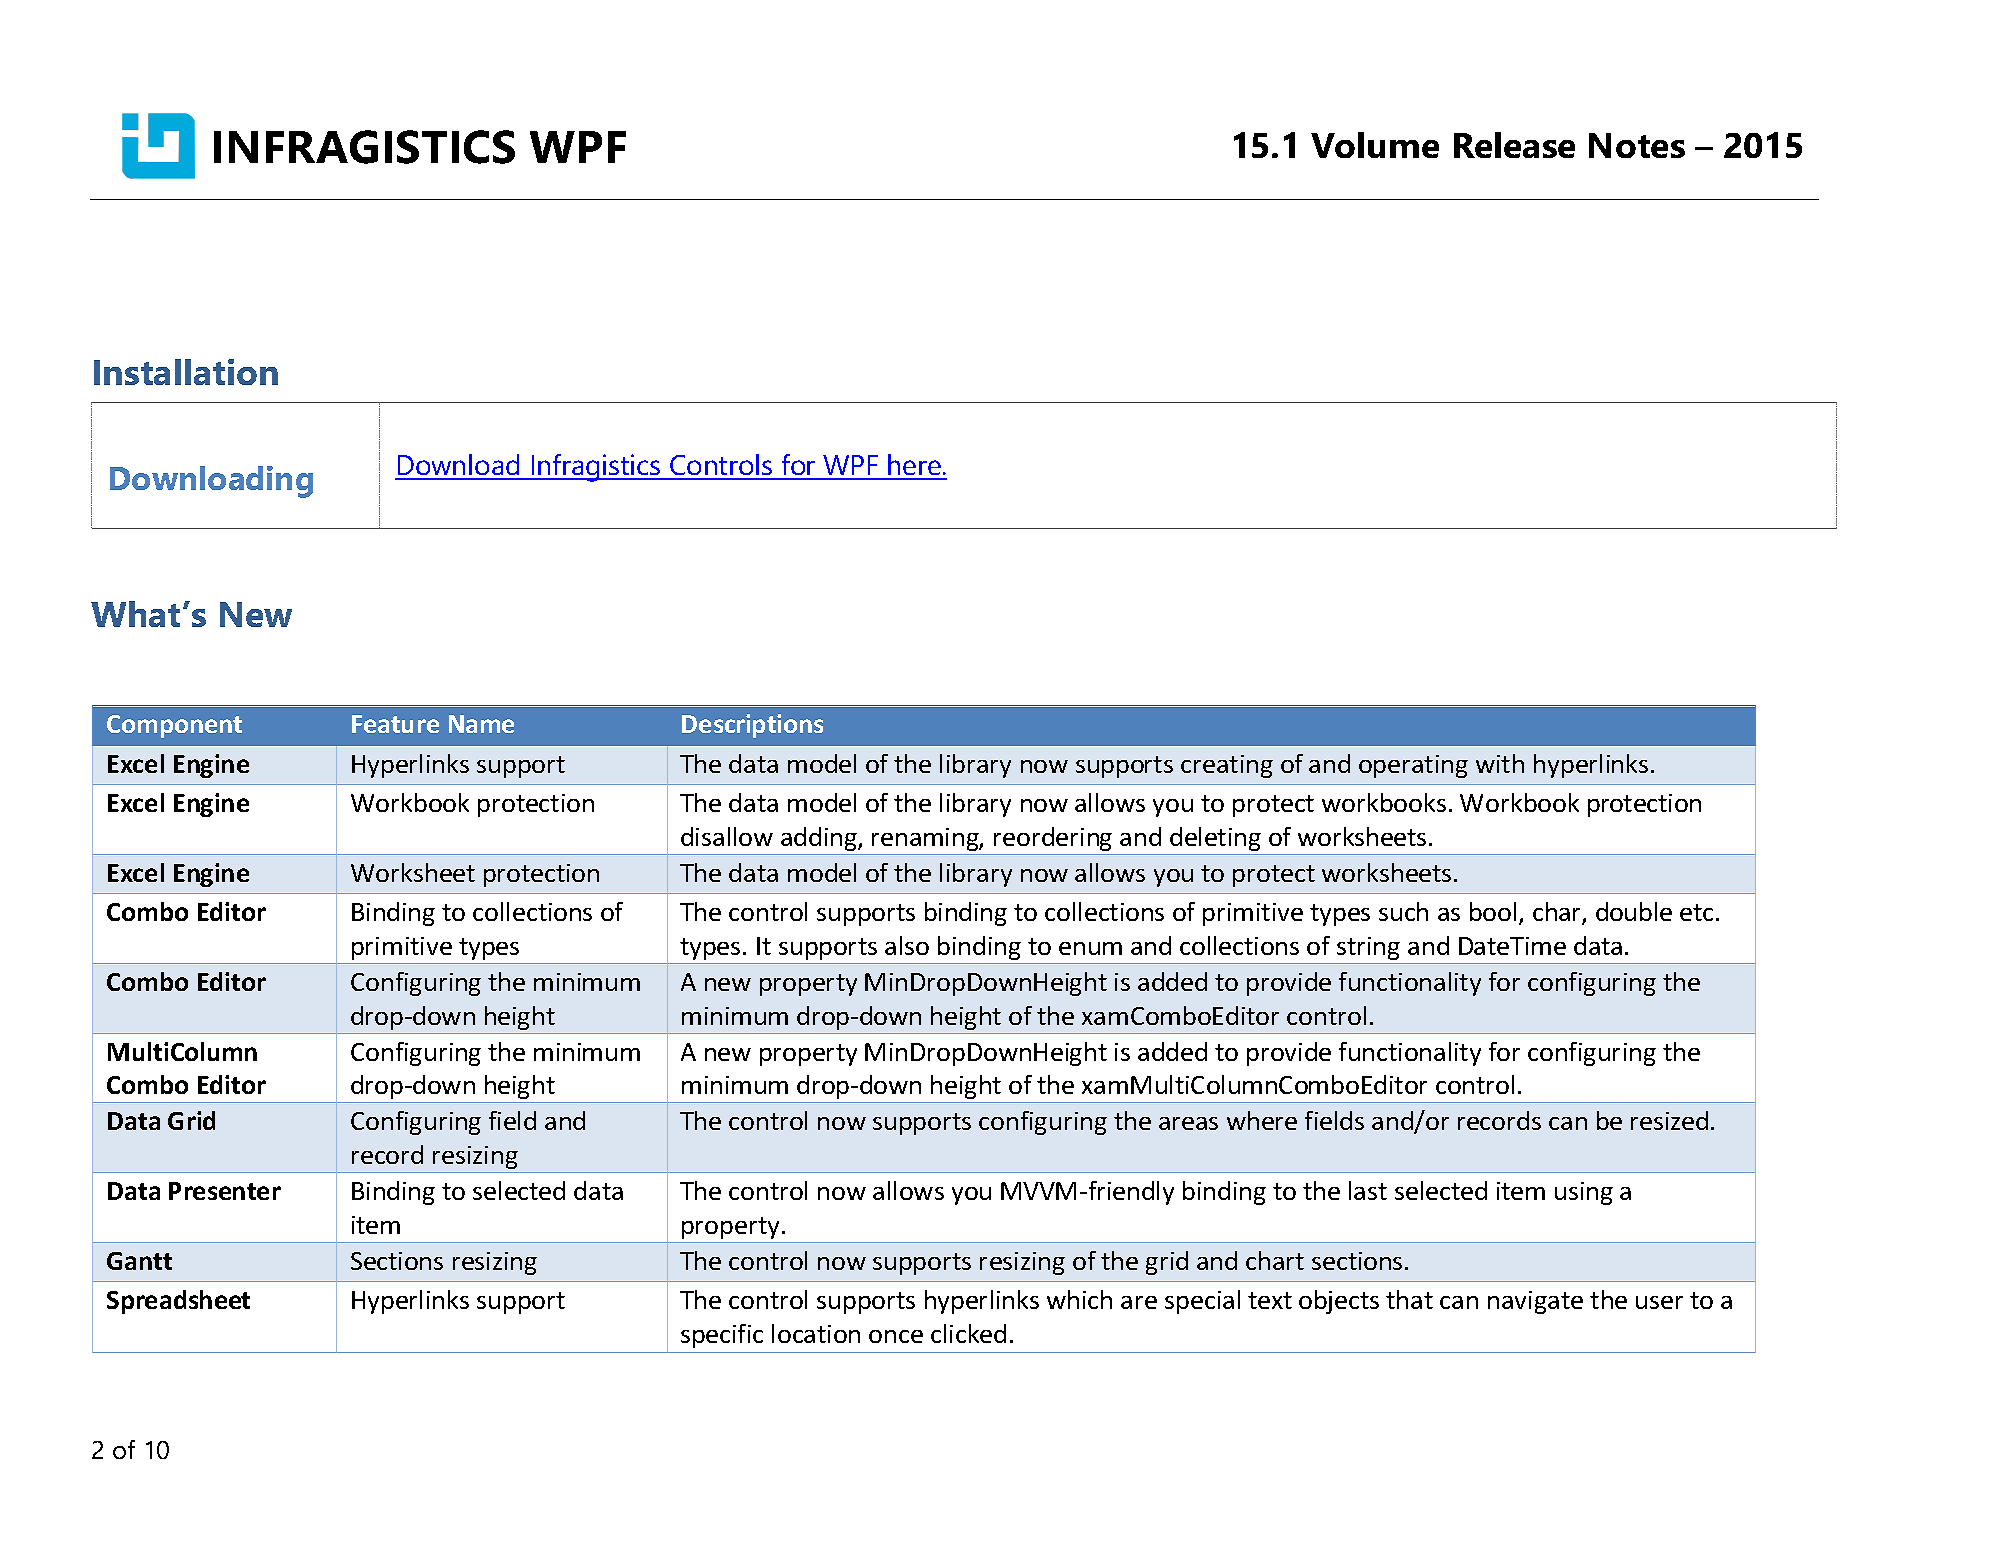 This screenshot has height=1558, width=2016. I want to click on Installation, so click(186, 372).
